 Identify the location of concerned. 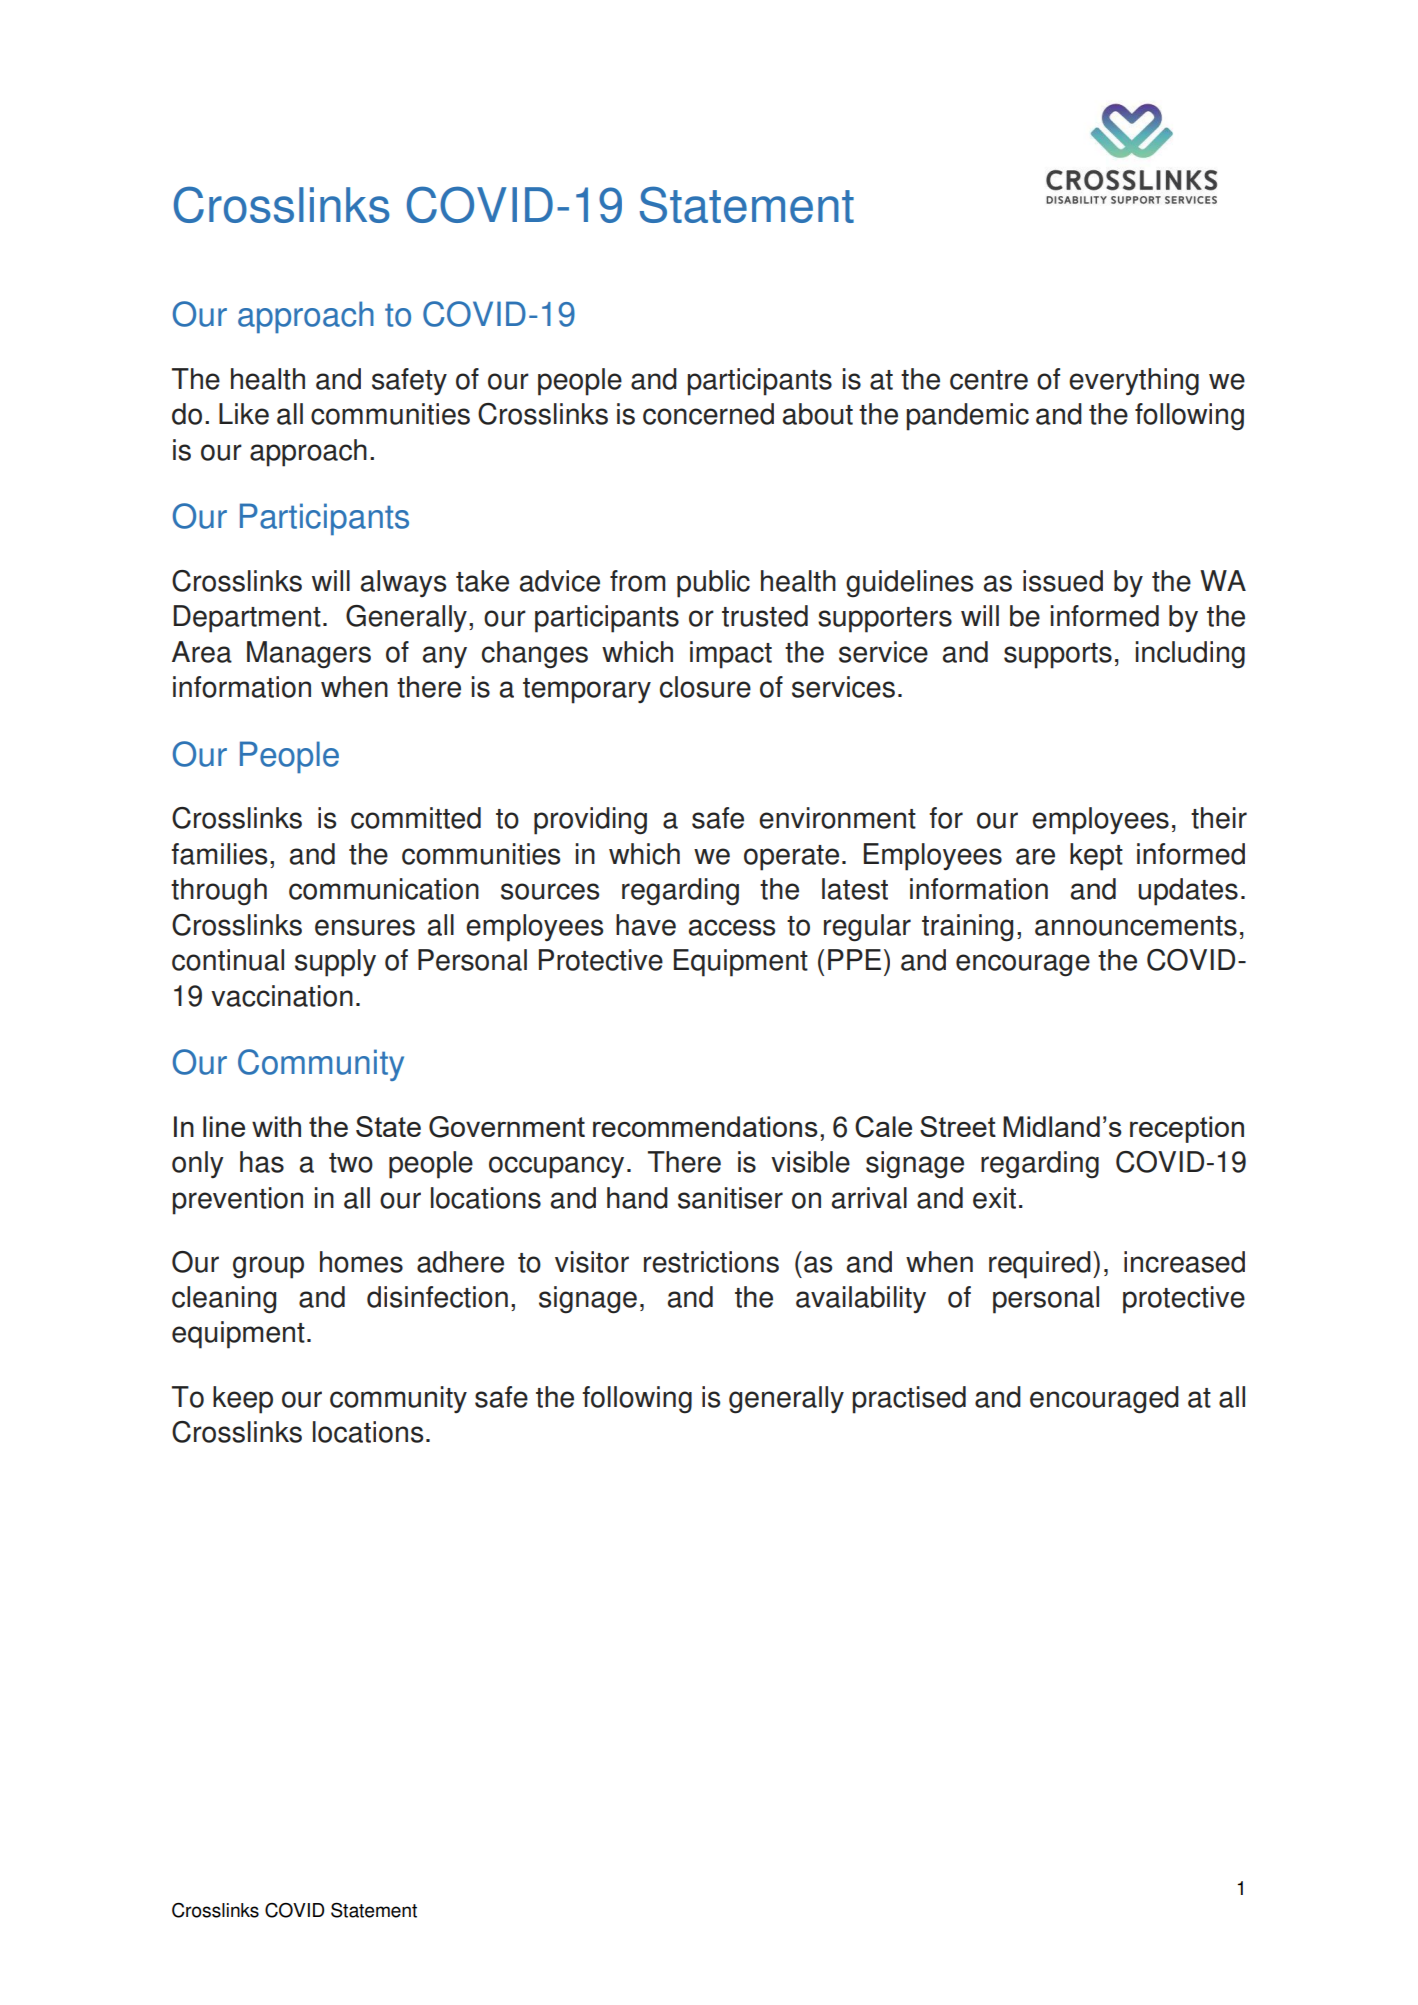
(708, 414).
